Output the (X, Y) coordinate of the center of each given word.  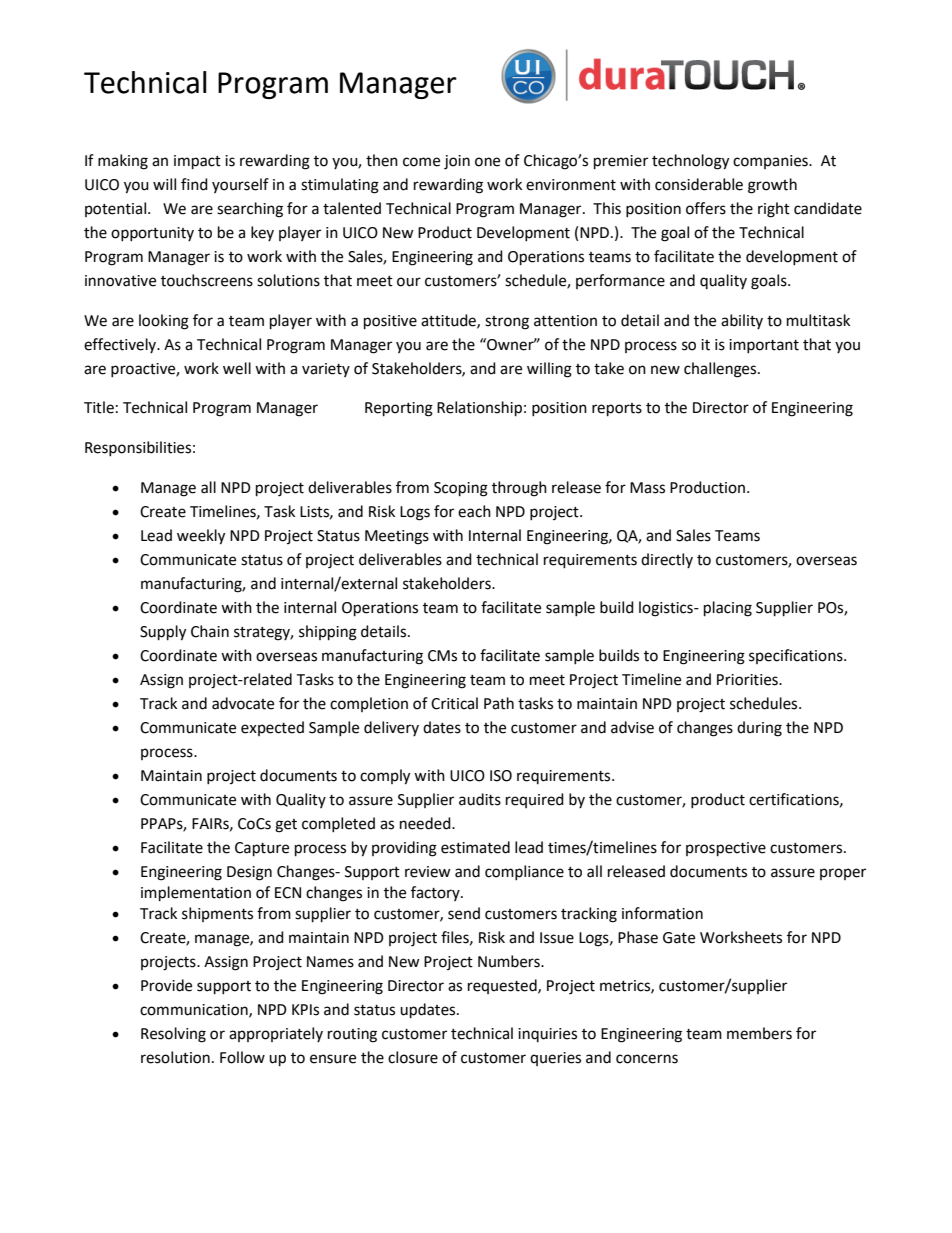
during (759, 729)
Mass (647, 488)
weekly (201, 537)
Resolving (173, 1035)
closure (413, 1057)
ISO (501, 776)
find (194, 184)
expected (272, 728)
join (457, 162)
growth (772, 186)
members (759, 1033)
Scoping (461, 489)
